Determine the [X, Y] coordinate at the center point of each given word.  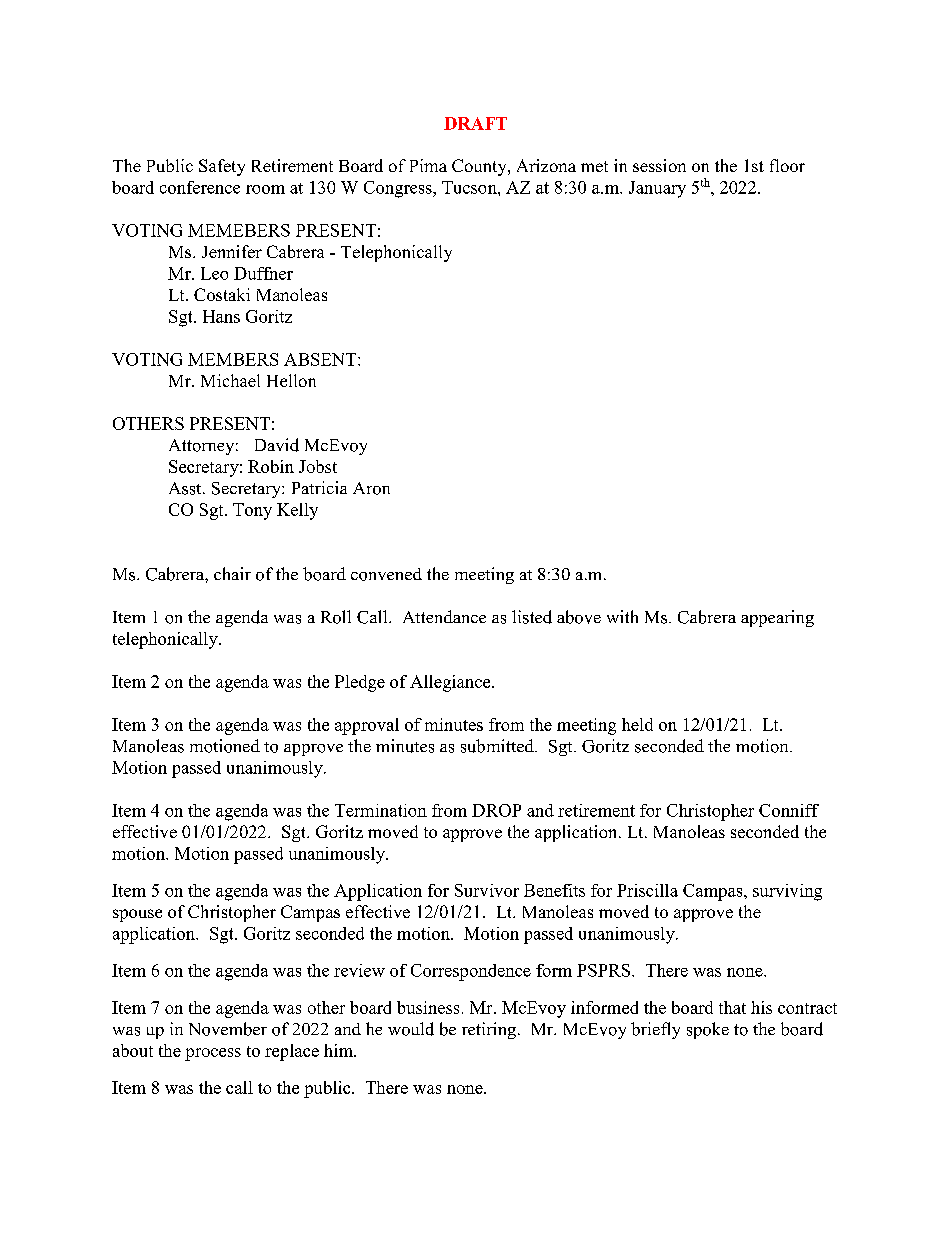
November [228, 1029]
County [480, 167]
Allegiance [451, 683]
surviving [787, 892]
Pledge [360, 683]
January [657, 189]
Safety [222, 167]
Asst [186, 488]
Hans [221, 316]
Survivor [487, 890]
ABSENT [321, 359]
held [637, 724]
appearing [777, 618]
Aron [371, 488]
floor [787, 165]
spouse [137, 915]
